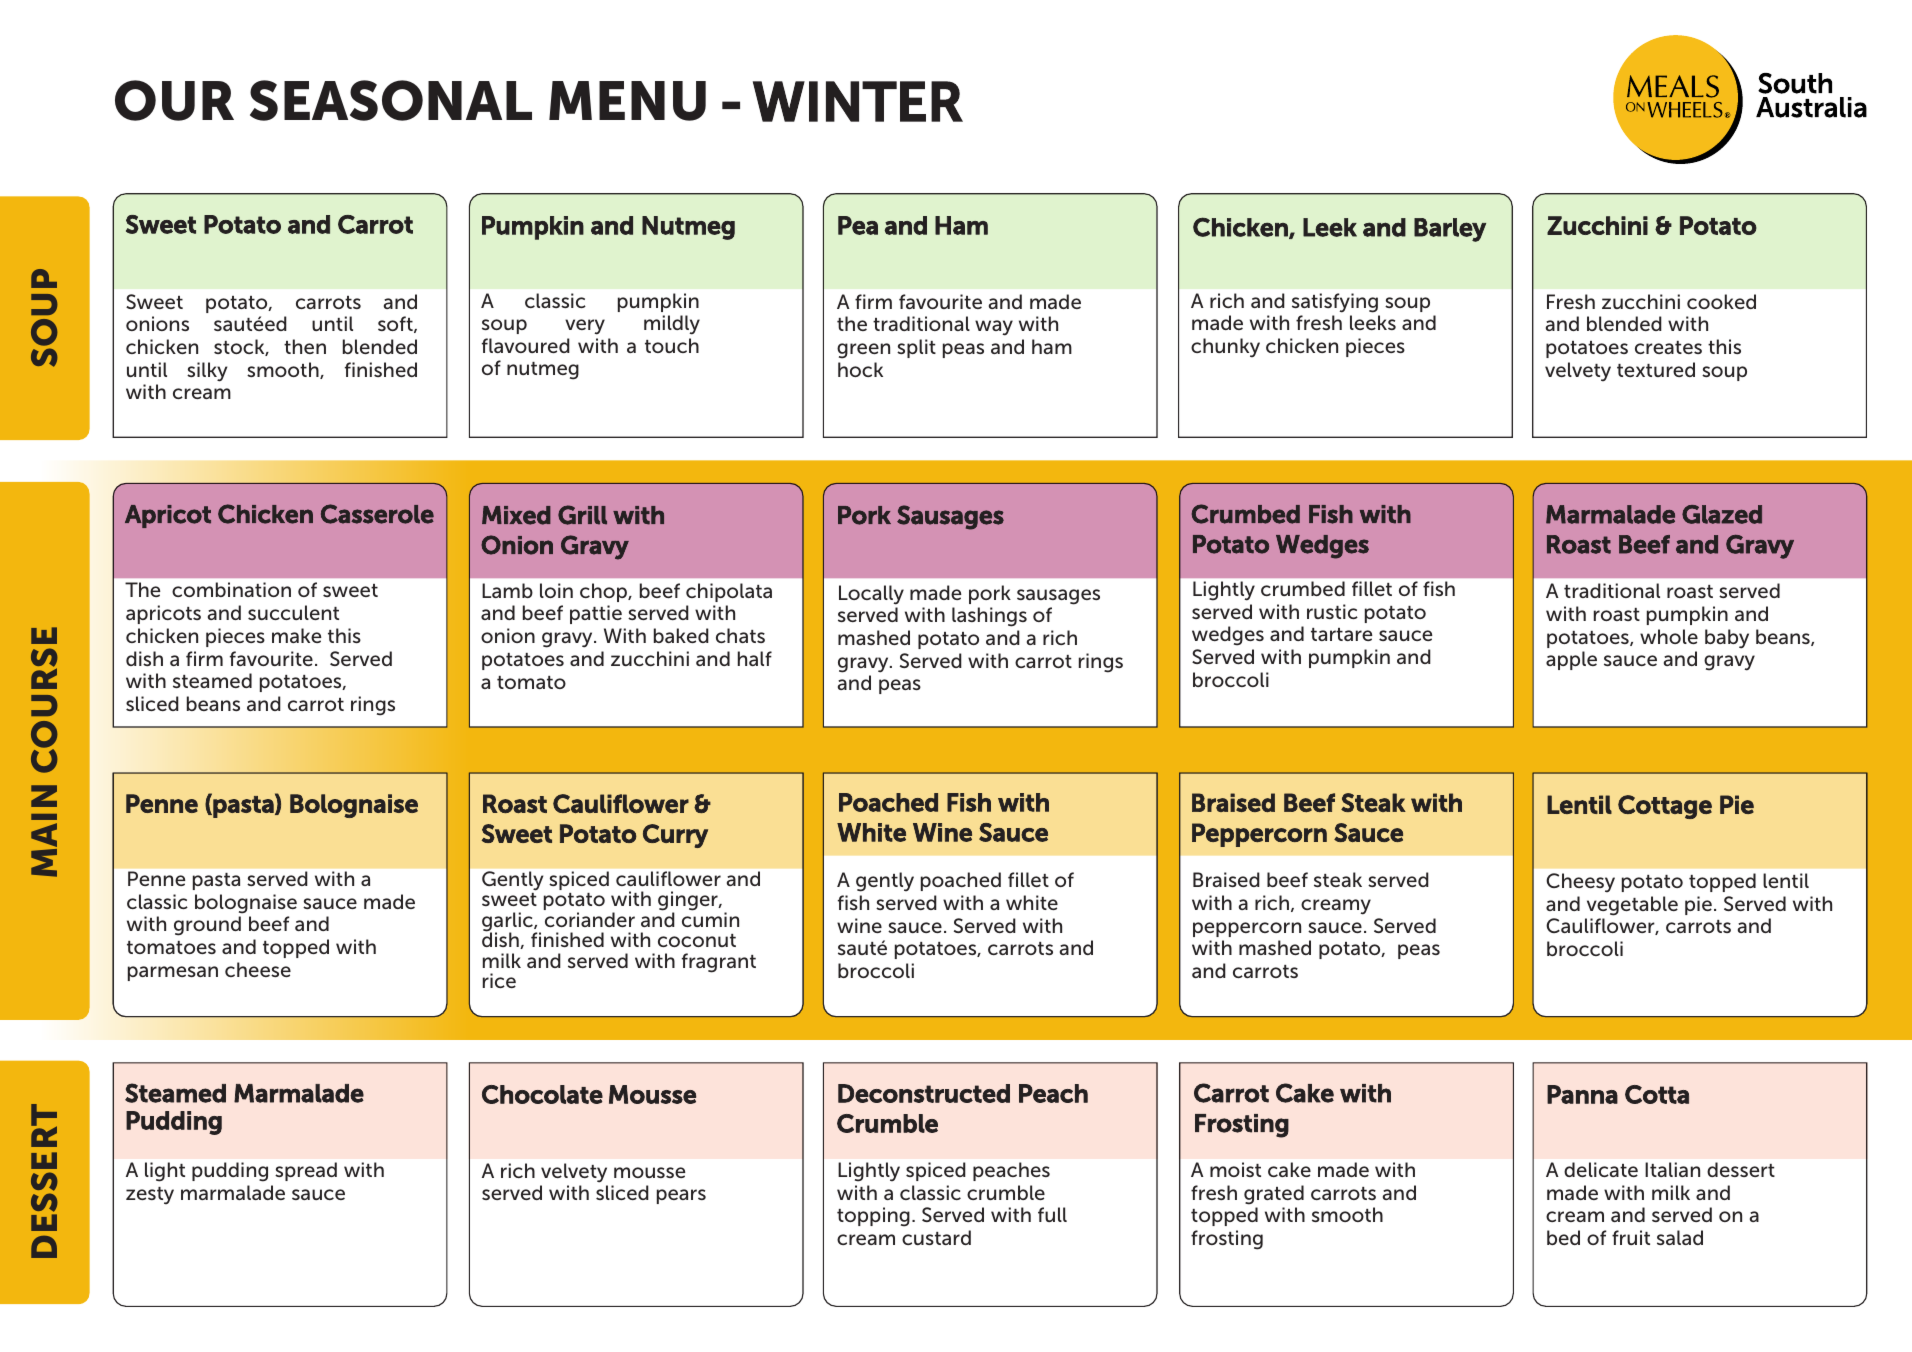 The height and width of the screenshot is (1352, 1912). Describe the element at coordinates (873, 1217) in the screenshot. I see `topping` at that location.
